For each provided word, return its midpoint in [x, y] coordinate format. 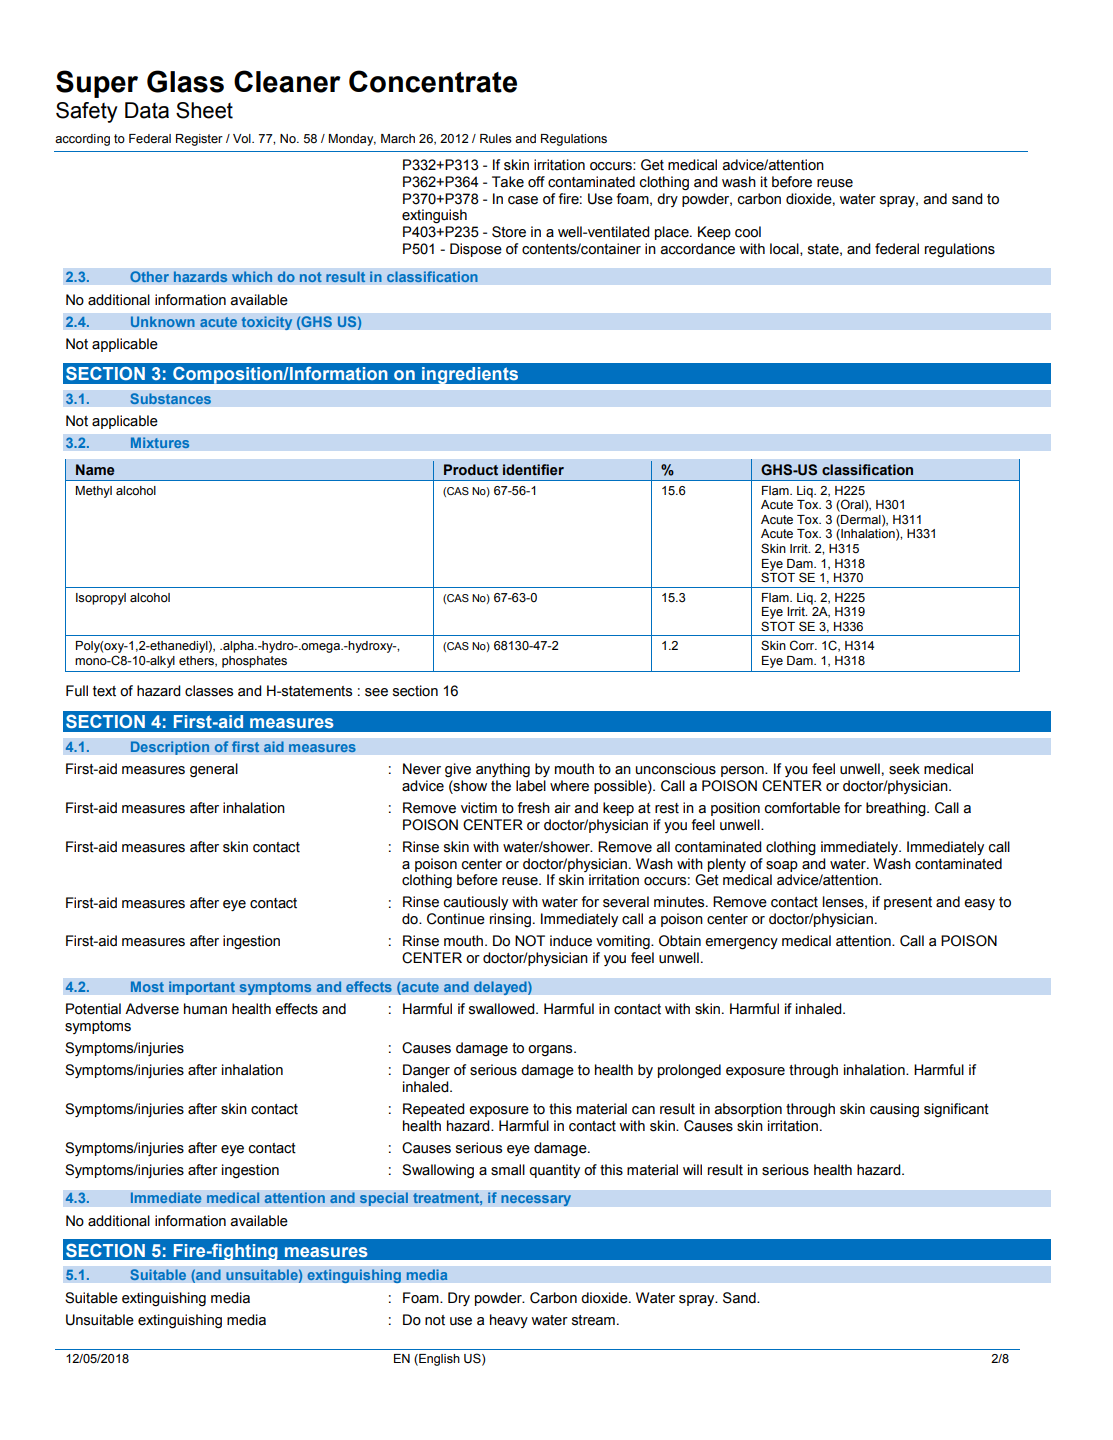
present [908, 903]
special [384, 1199]
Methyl [94, 492]
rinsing [510, 920]
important [202, 988]
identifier [533, 470]
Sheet [204, 110]
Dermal [861, 520]
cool [748, 232]
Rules [496, 139]
